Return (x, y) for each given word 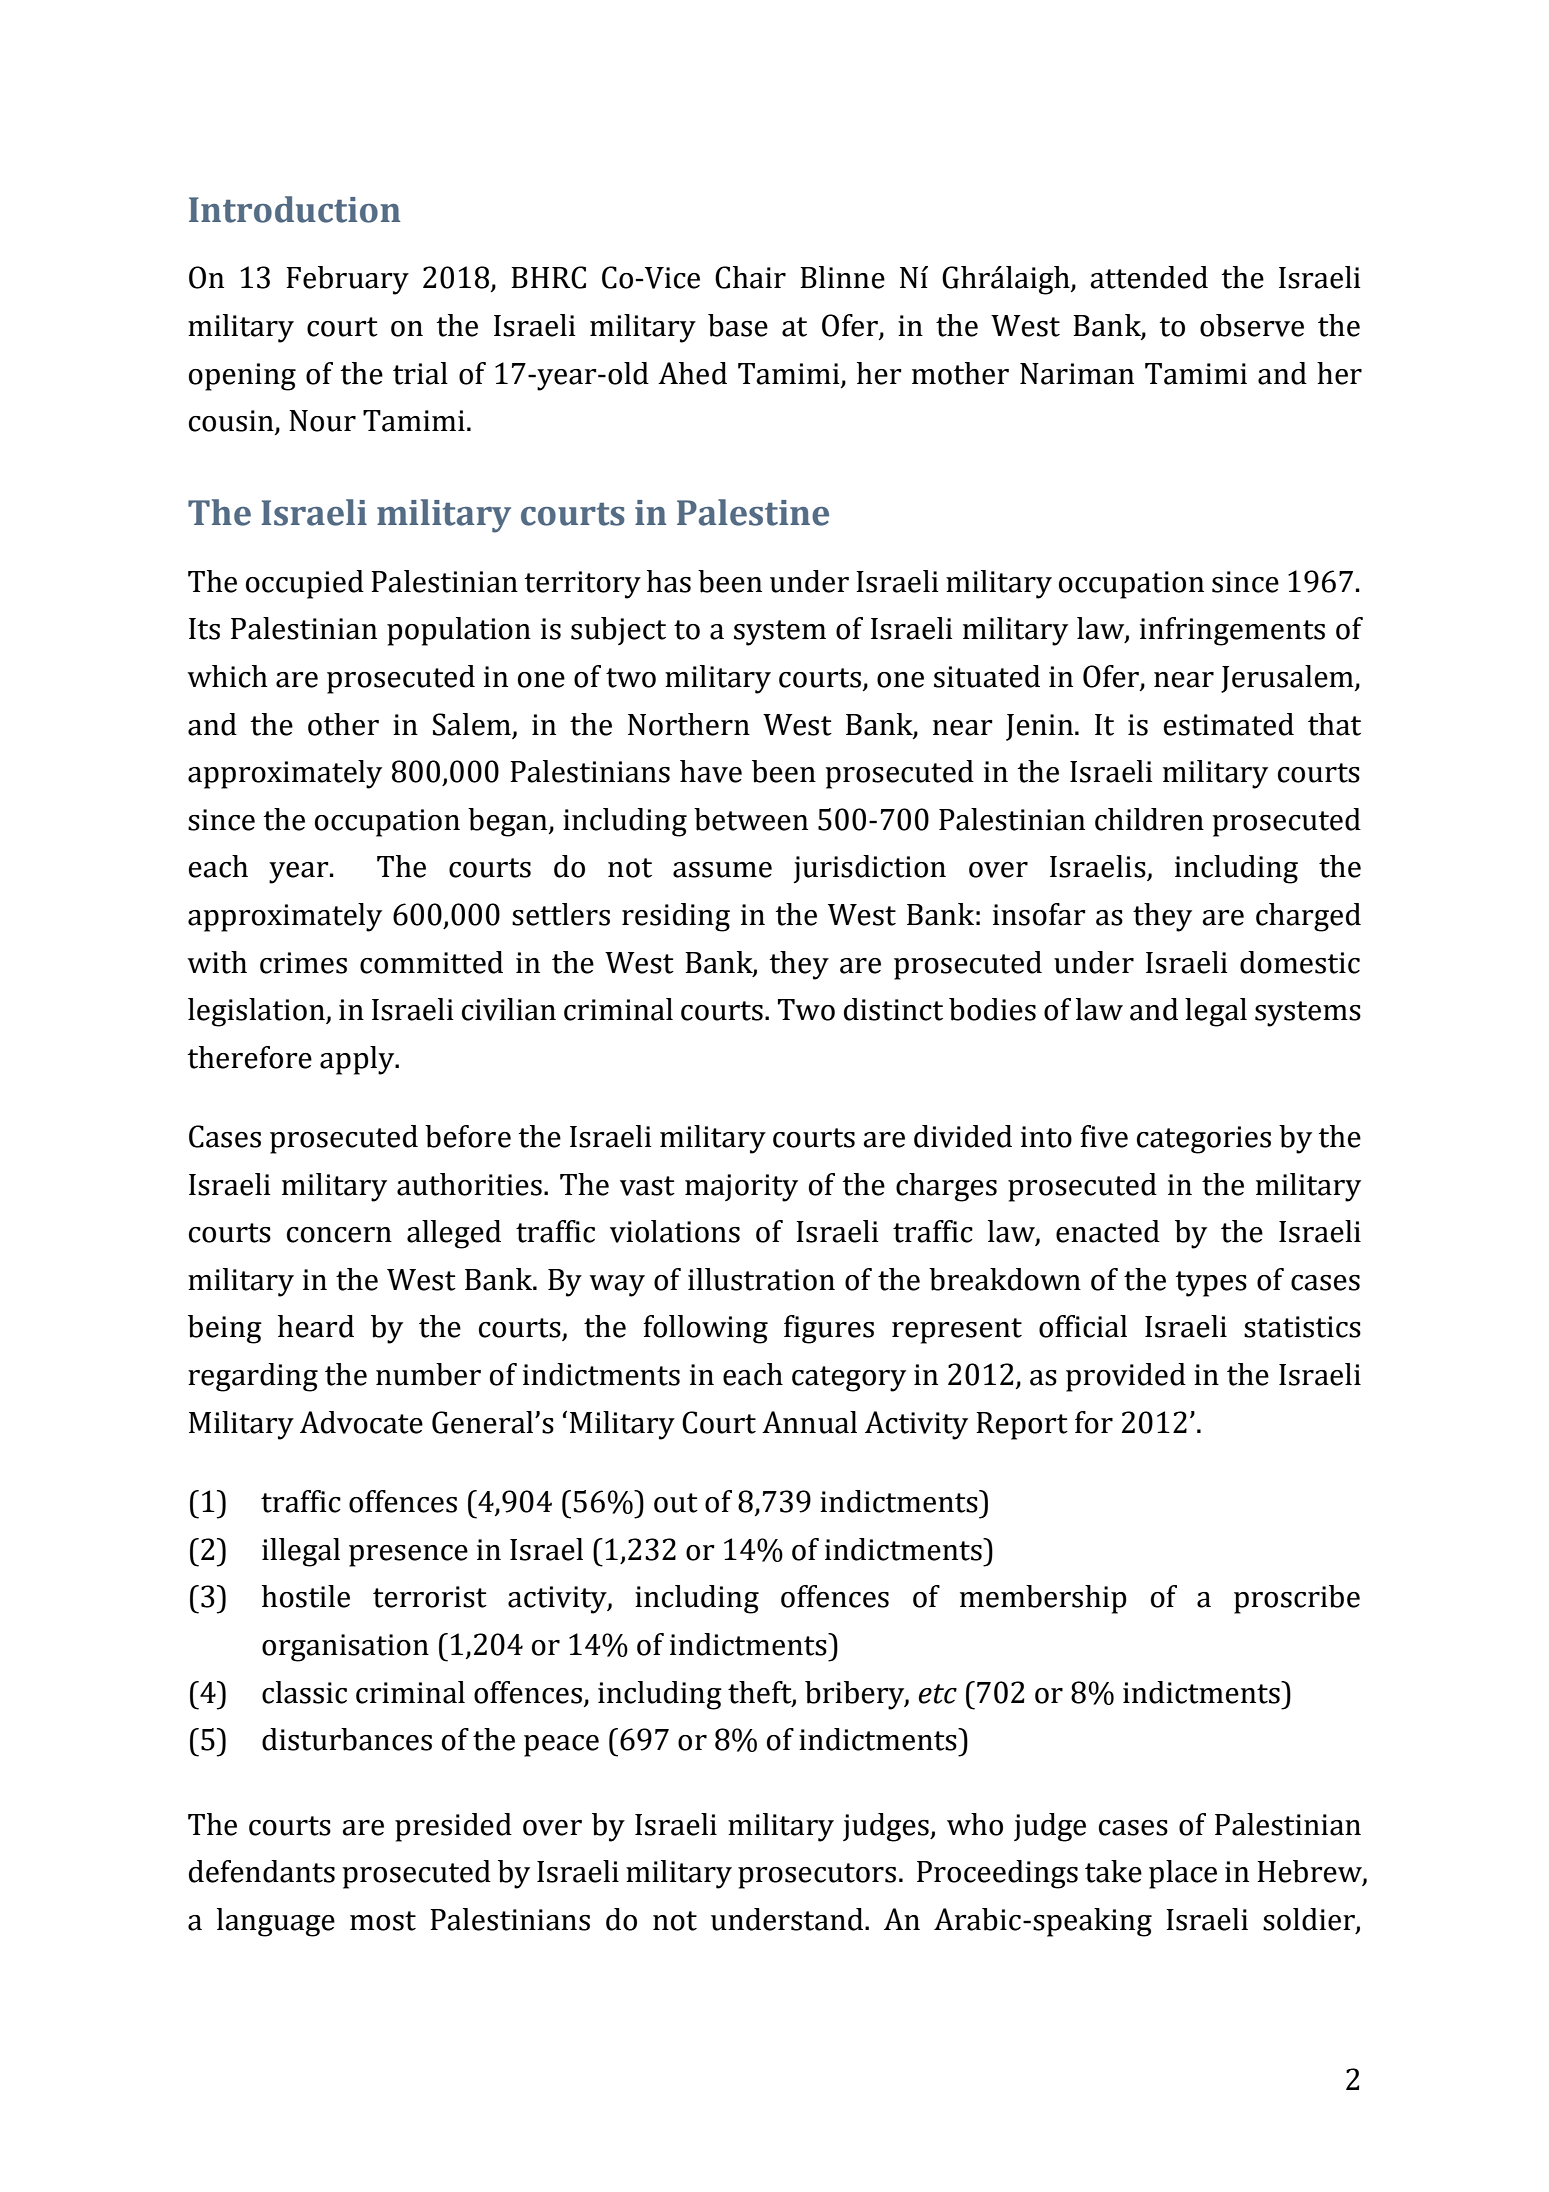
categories (1204, 1140)
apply (358, 1060)
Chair (750, 277)
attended (1149, 277)
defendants (262, 1871)
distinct (893, 1009)
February (347, 280)
